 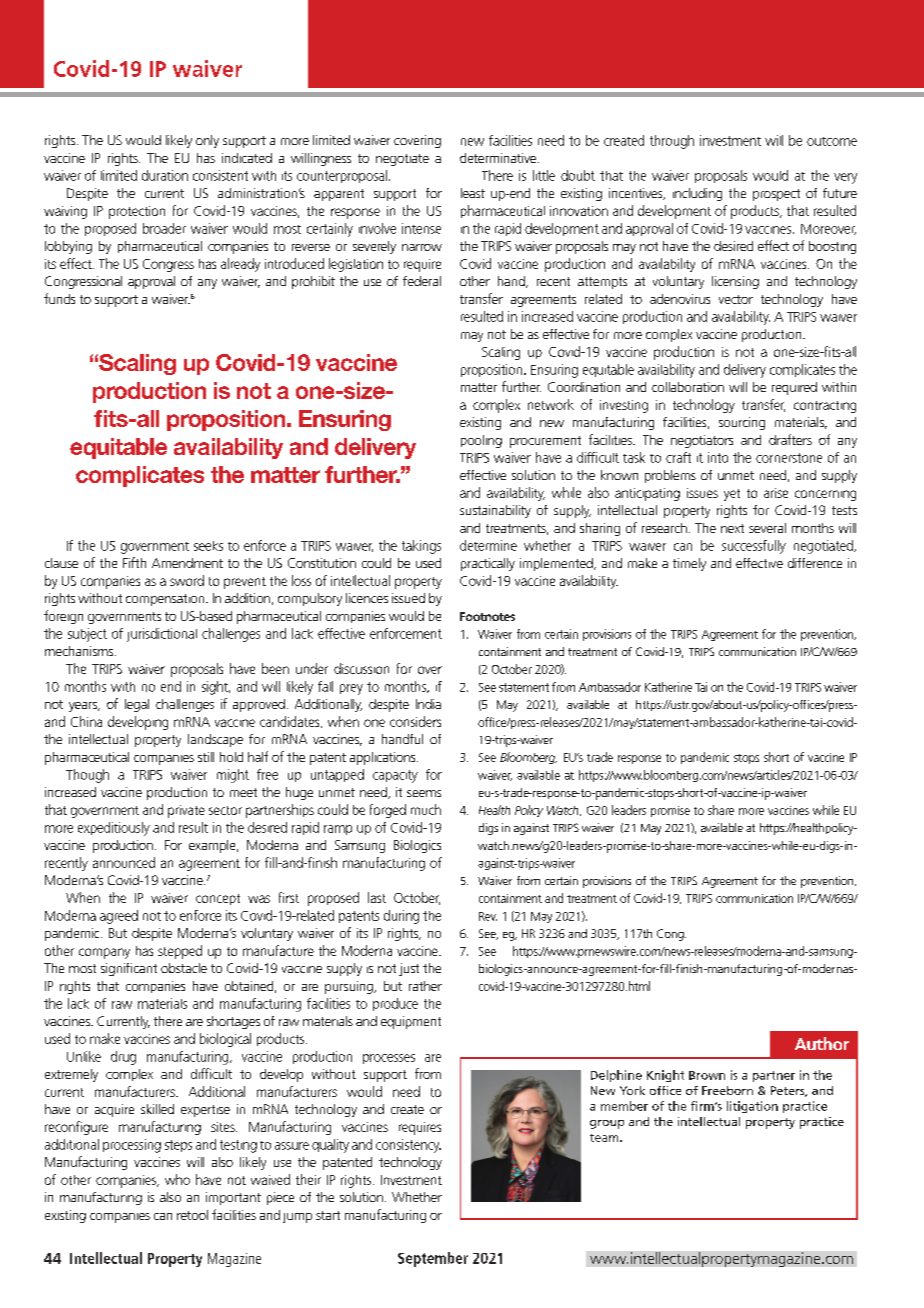 I want to click on least, so click(x=473, y=193).
